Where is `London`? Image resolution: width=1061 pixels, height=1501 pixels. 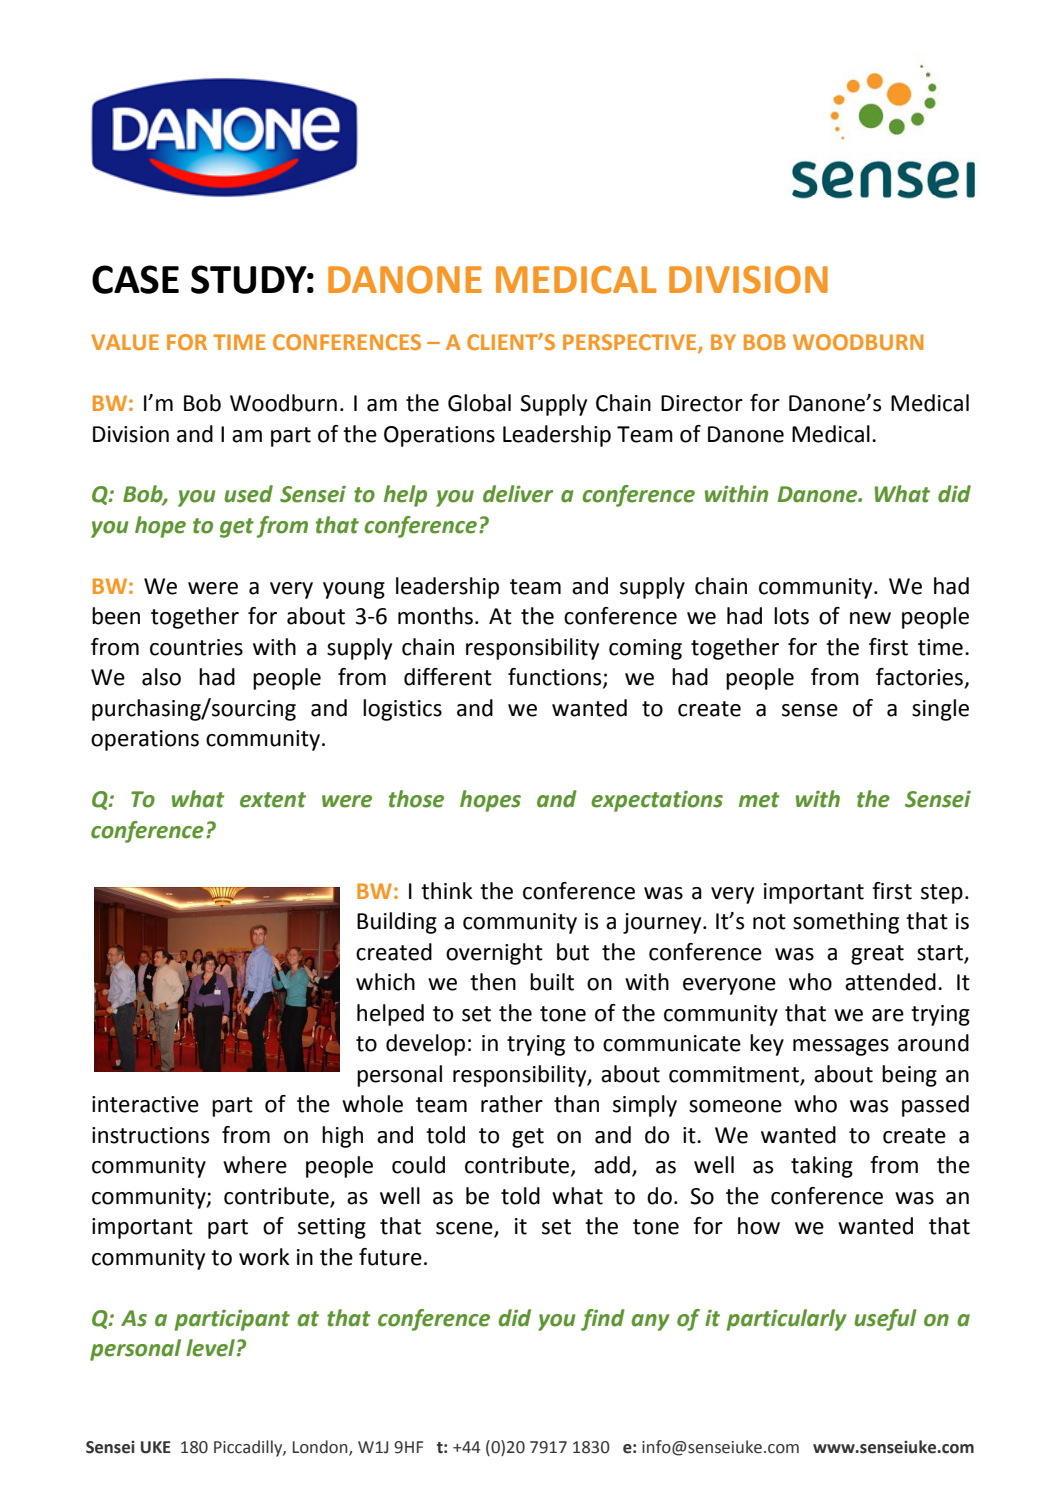 London is located at coordinates (321, 1447).
